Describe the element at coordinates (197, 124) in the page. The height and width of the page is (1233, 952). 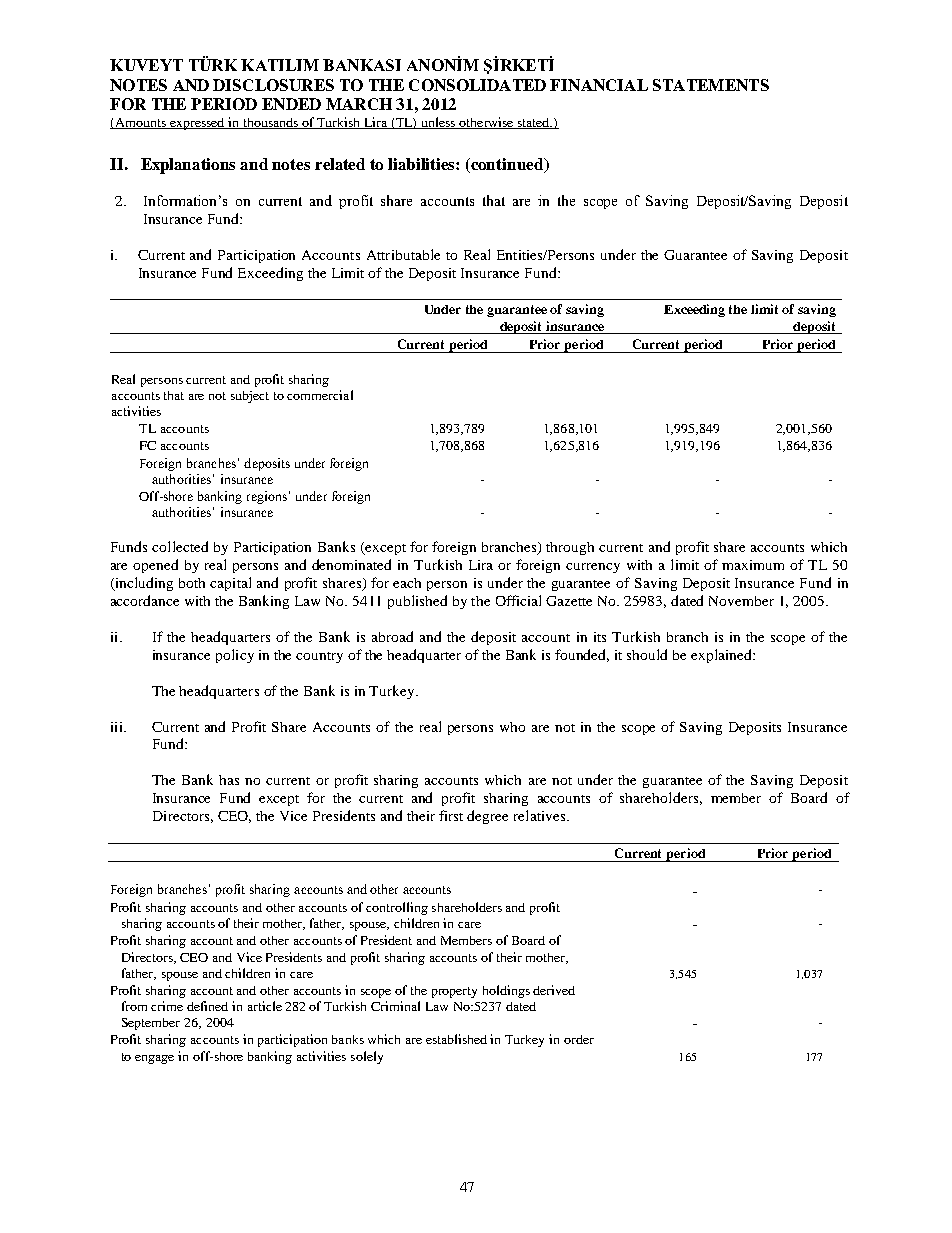
I see `expressed` at that location.
